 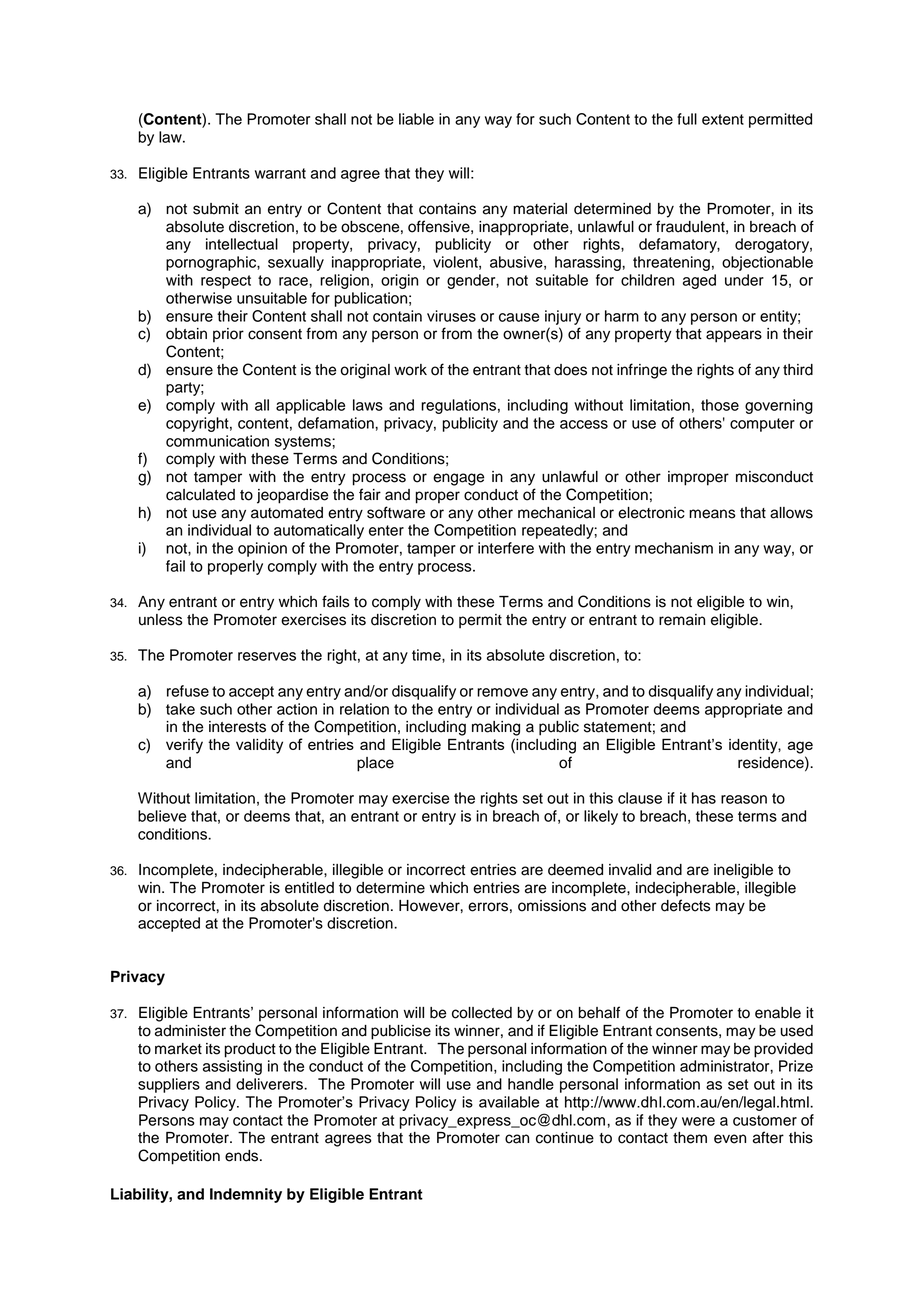 I want to click on remain, so click(x=682, y=620).
